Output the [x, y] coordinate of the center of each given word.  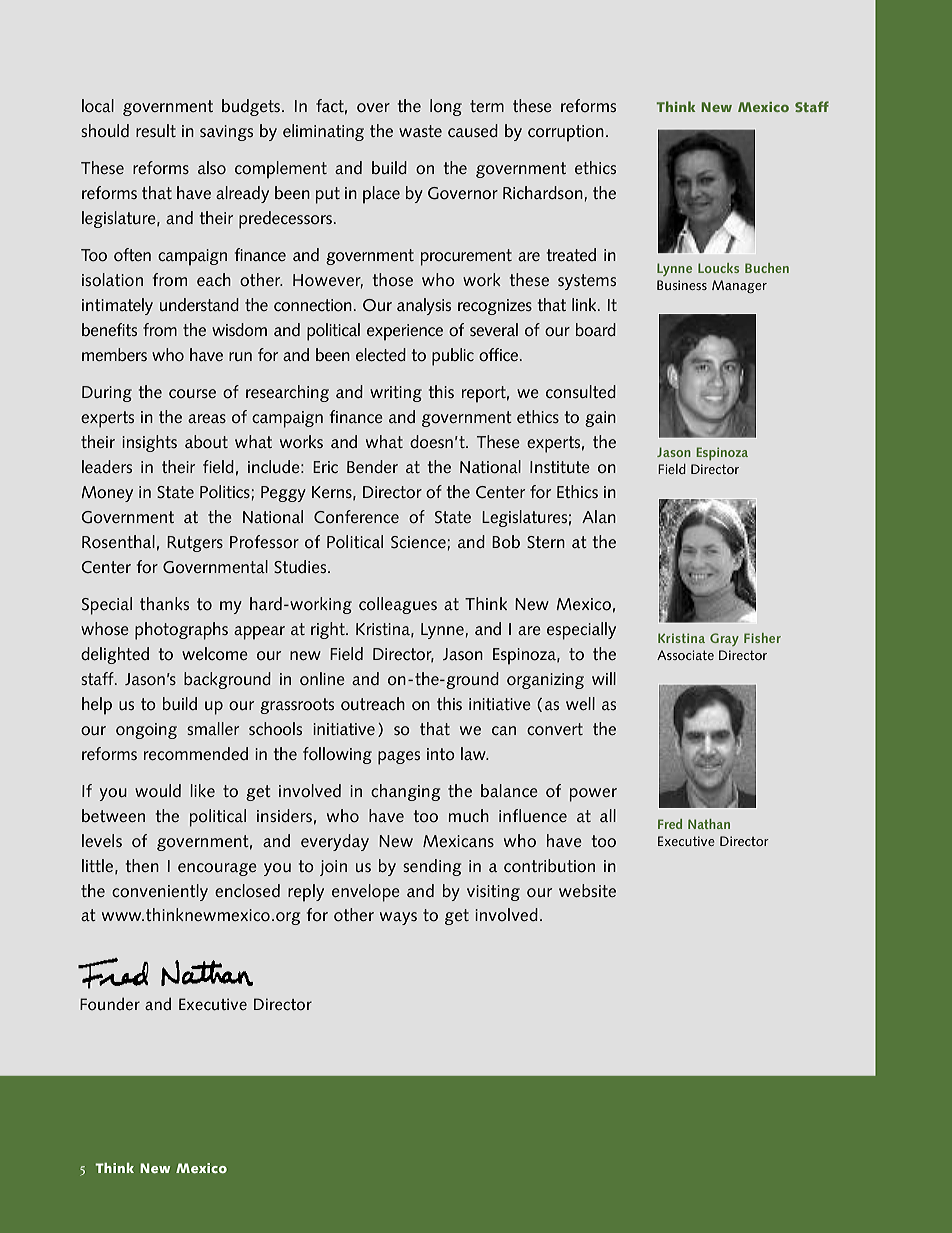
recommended [196, 754]
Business [682, 285]
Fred [670, 824]
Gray [724, 639]
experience [405, 332]
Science [418, 542]
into [441, 754]
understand [199, 304]
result [156, 130]
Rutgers [195, 544]
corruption [566, 133]
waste [420, 131]
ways [398, 918]
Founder [110, 1004]
